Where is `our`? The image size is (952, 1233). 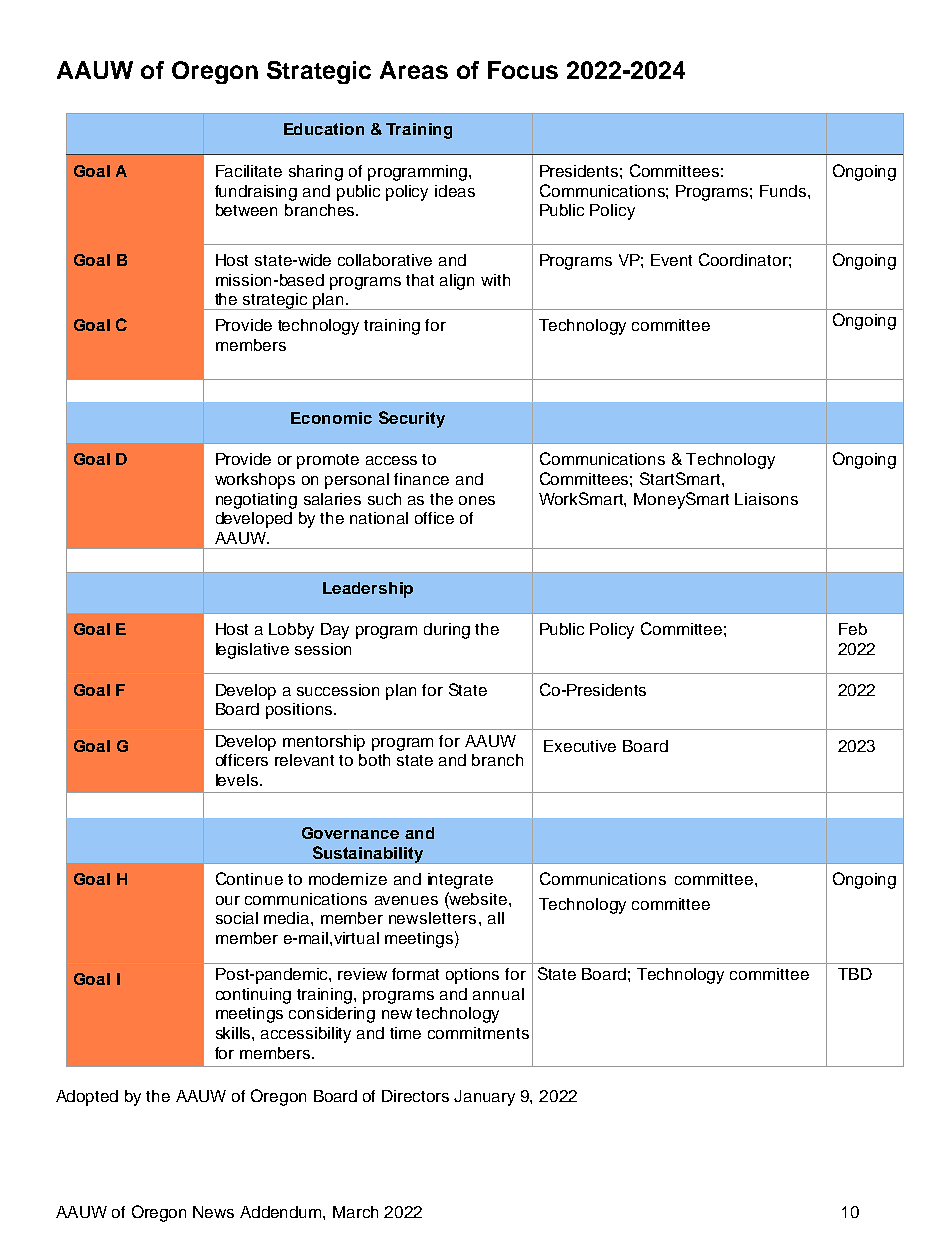
our is located at coordinates (228, 900).
